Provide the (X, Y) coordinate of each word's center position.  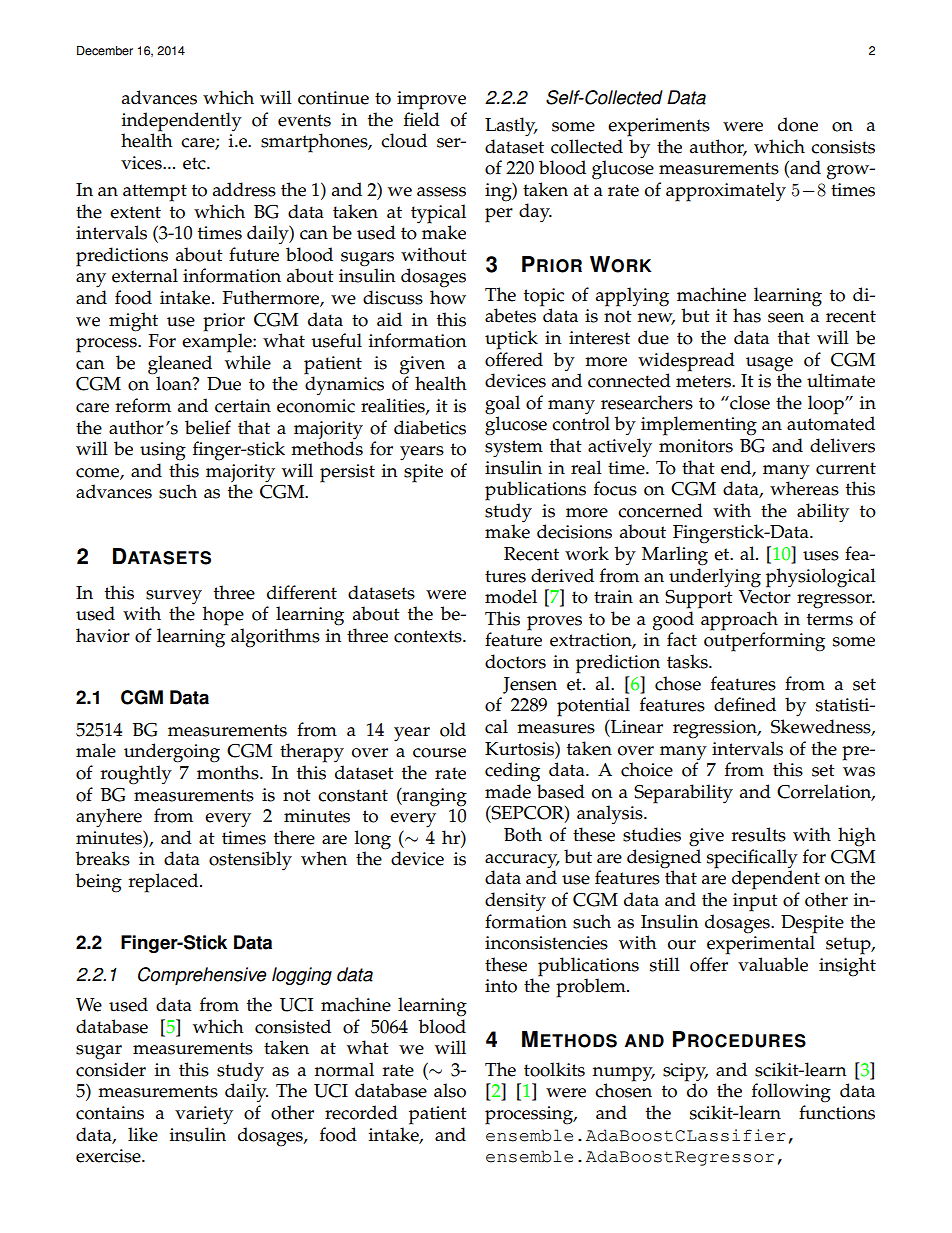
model (511, 596)
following (791, 1093)
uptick (511, 340)
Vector (765, 597)
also (450, 1090)
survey (174, 597)
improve (431, 100)
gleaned (180, 365)
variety (204, 1115)
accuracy (522, 861)
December (105, 51)
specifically (752, 859)
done (798, 124)
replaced (165, 883)
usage (769, 364)
